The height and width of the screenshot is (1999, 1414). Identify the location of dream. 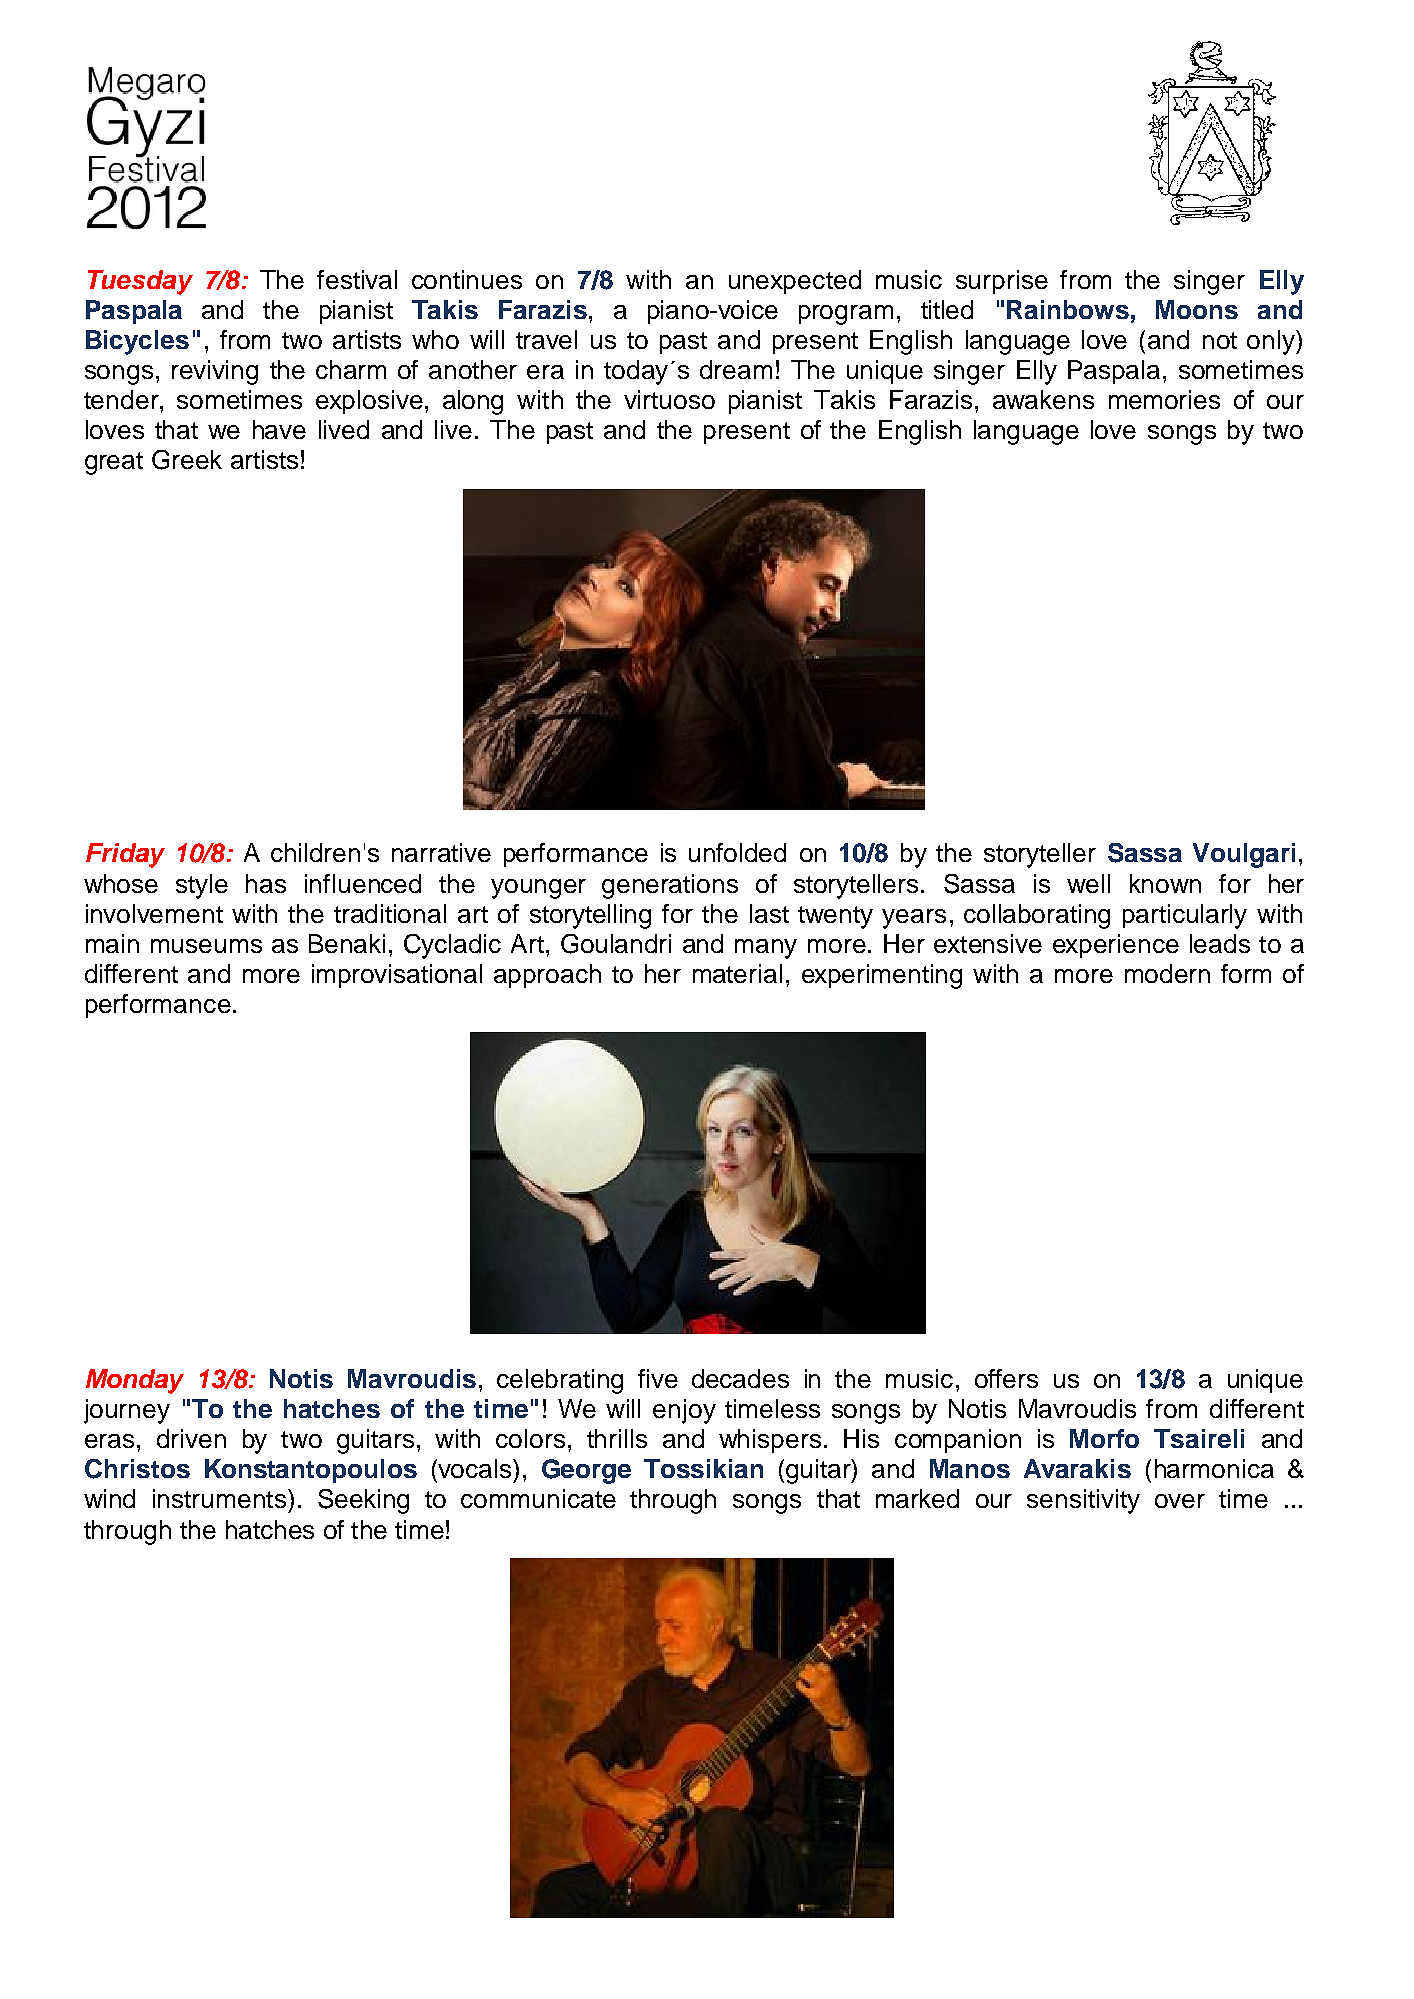
(736, 369).
